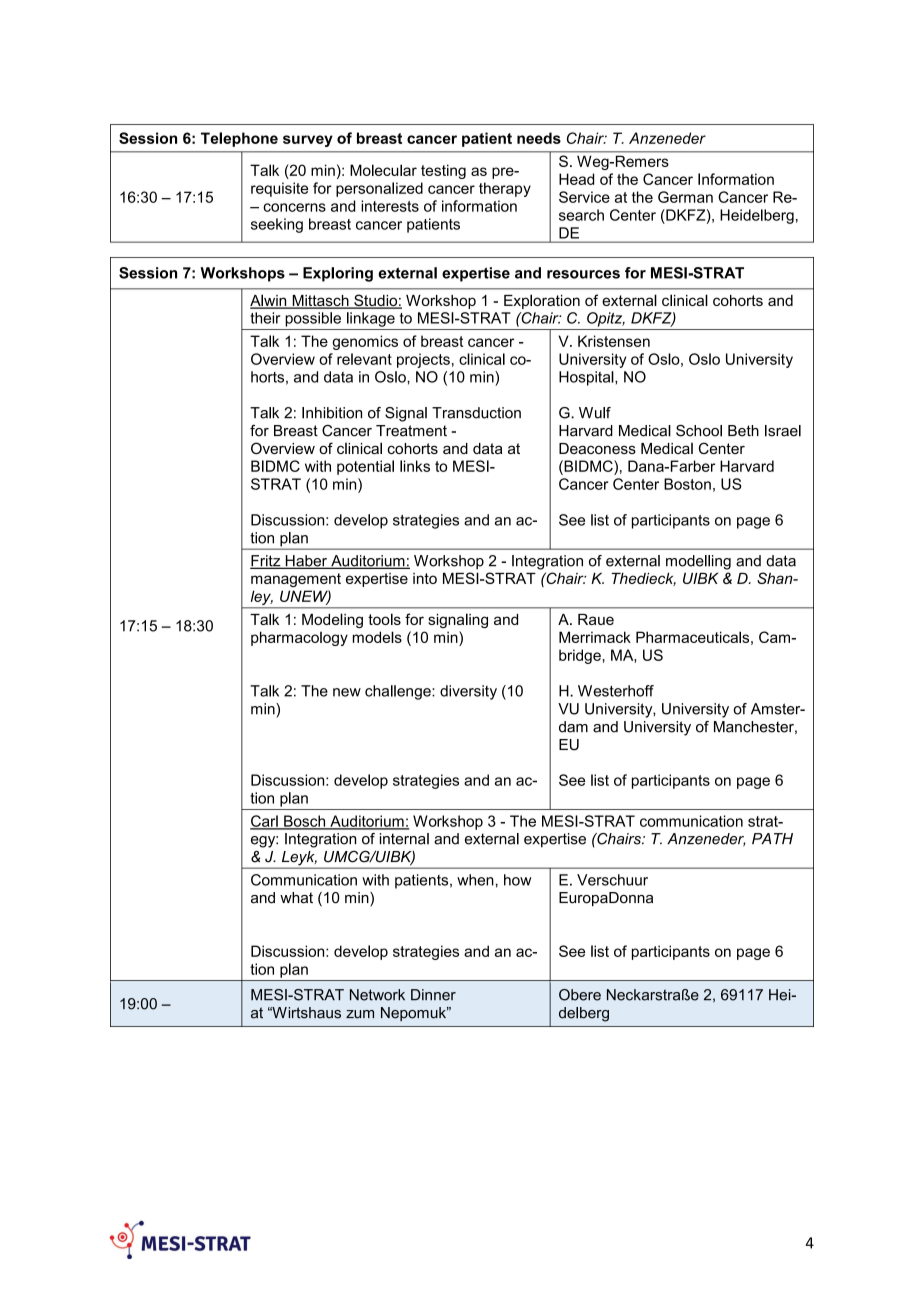  I want to click on zum, so click(360, 1014).
